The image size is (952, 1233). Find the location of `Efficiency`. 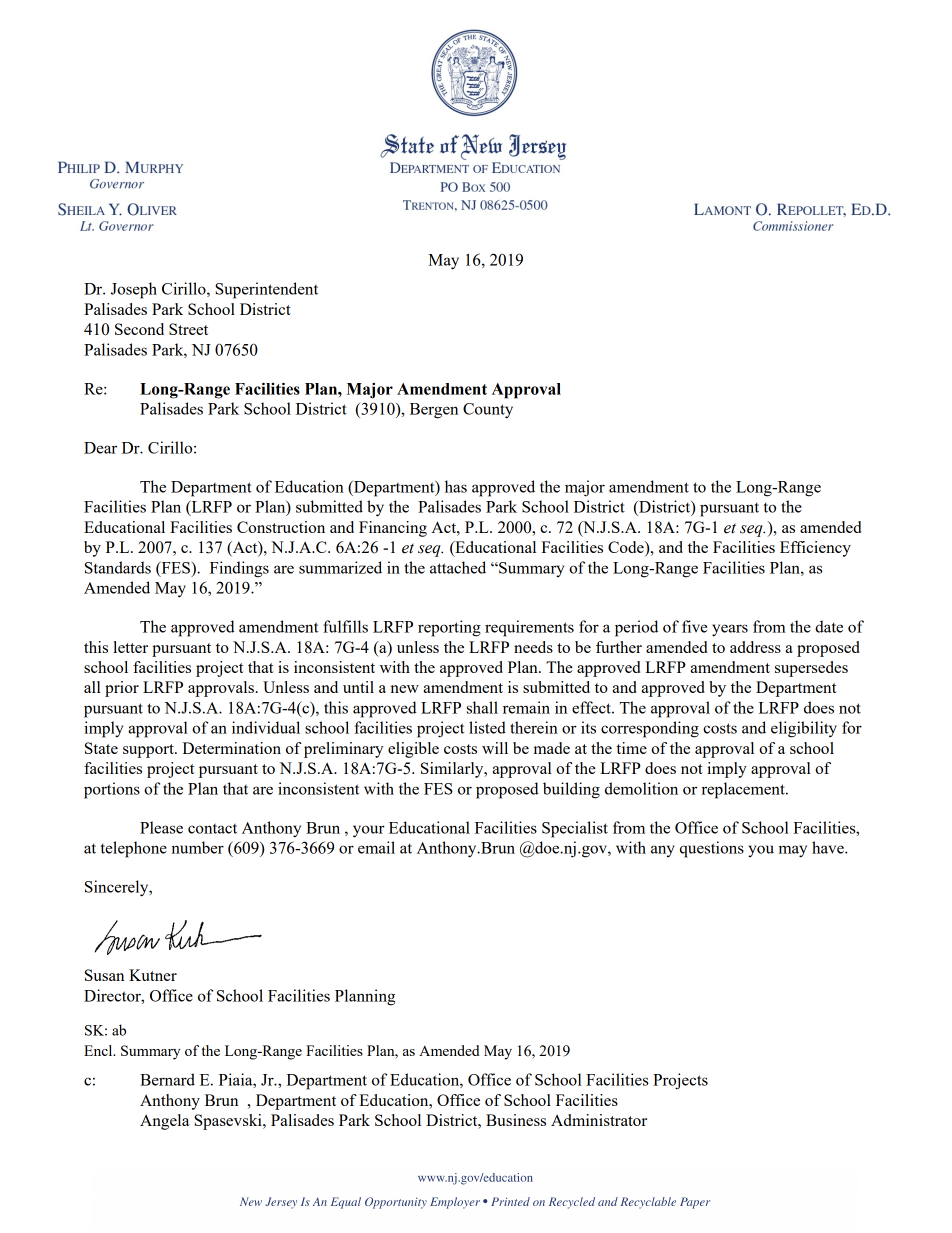

Efficiency is located at coordinates (815, 549).
